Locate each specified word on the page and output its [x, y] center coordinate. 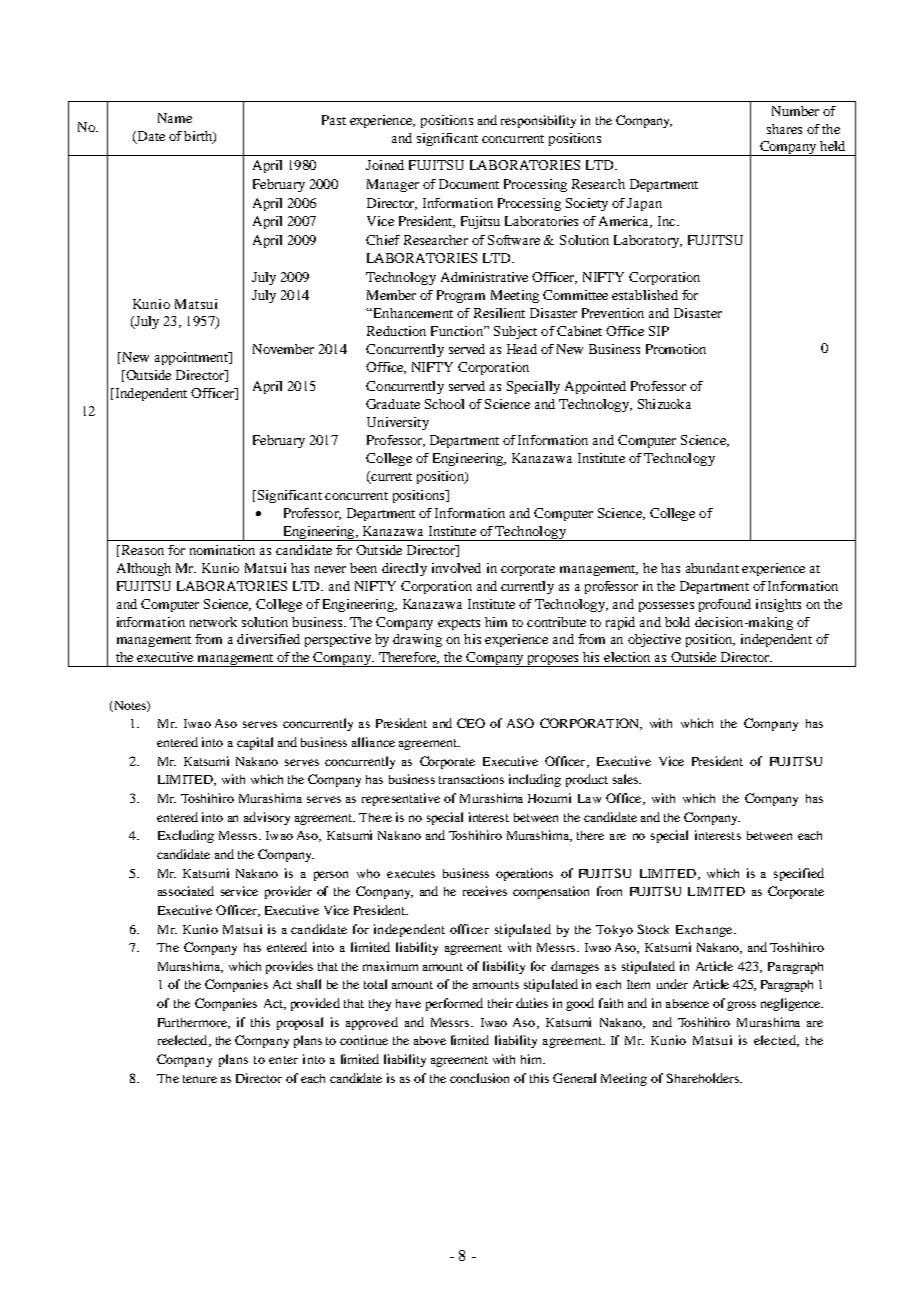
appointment [192, 358]
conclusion [479, 1078]
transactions [471, 779]
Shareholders [704, 1078]
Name [175, 118]
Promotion [676, 349]
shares [784, 129]
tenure [200, 1079]
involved [456, 568]
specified [799, 874]
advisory [267, 818]
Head [522, 349]
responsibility [538, 121]
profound [725, 605]
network [213, 622]
